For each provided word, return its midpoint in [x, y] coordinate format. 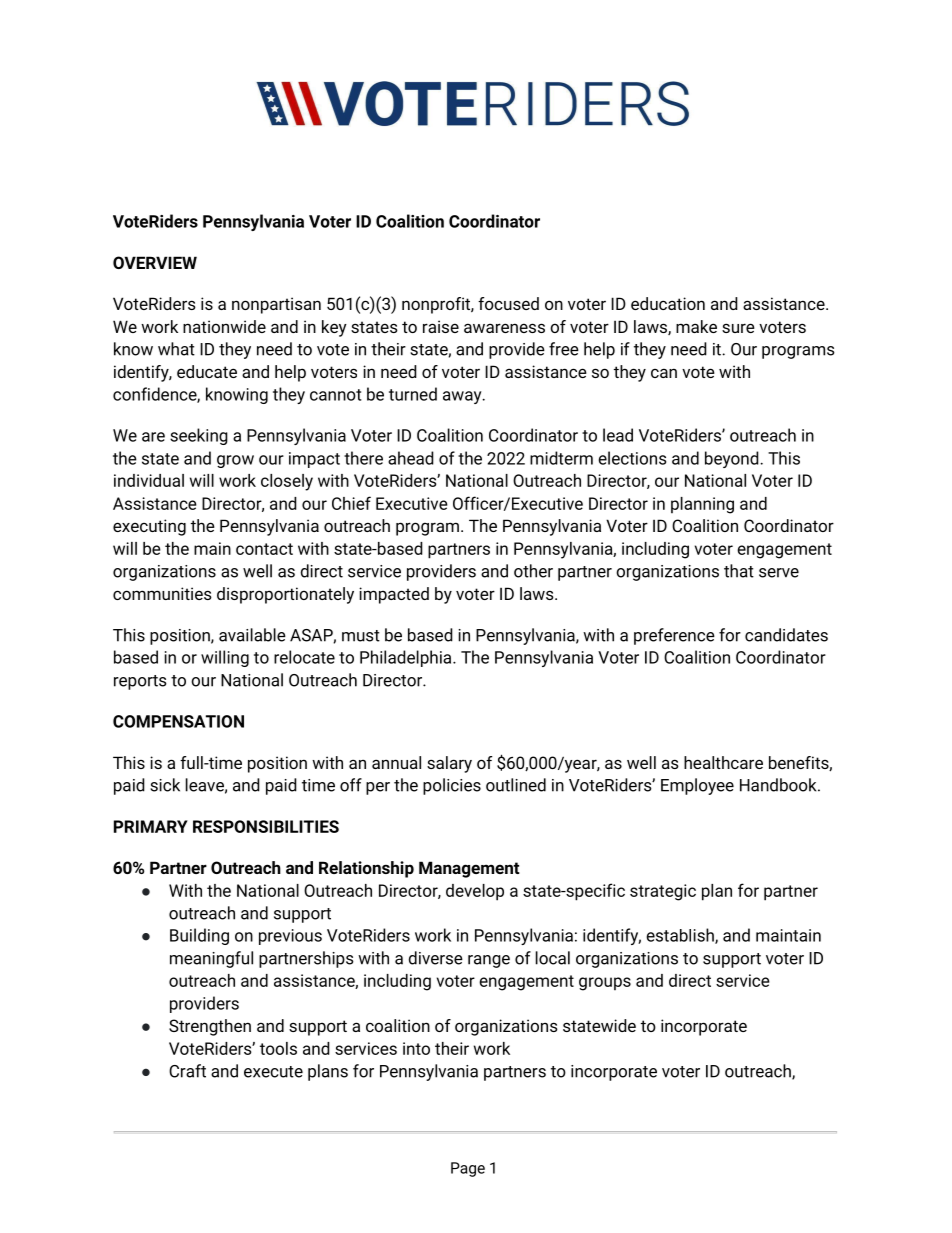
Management [469, 869]
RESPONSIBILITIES [266, 826]
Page [468, 1169]
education [668, 303]
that [739, 571]
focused [508, 303]
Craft [187, 1071]
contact [264, 549]
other [533, 571]
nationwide [224, 326]
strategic [663, 892]
